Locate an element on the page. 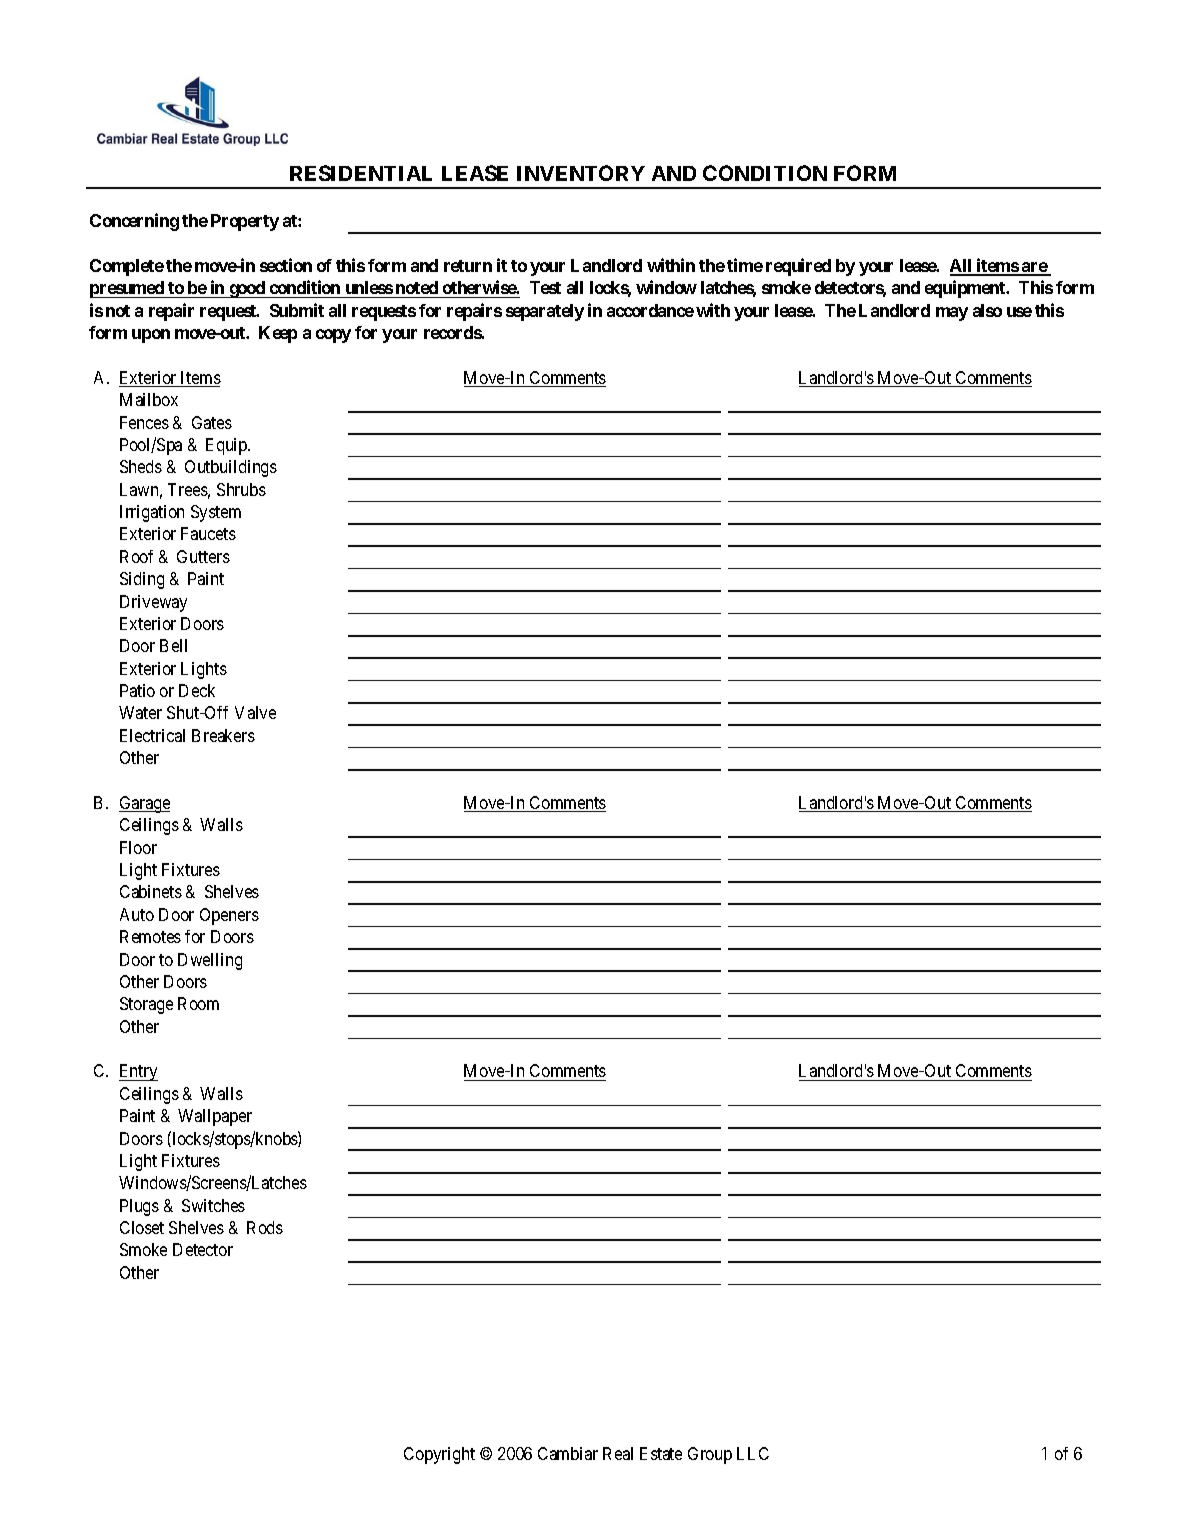 The height and width of the document is (1538, 1189). required is located at coordinates (798, 267).
